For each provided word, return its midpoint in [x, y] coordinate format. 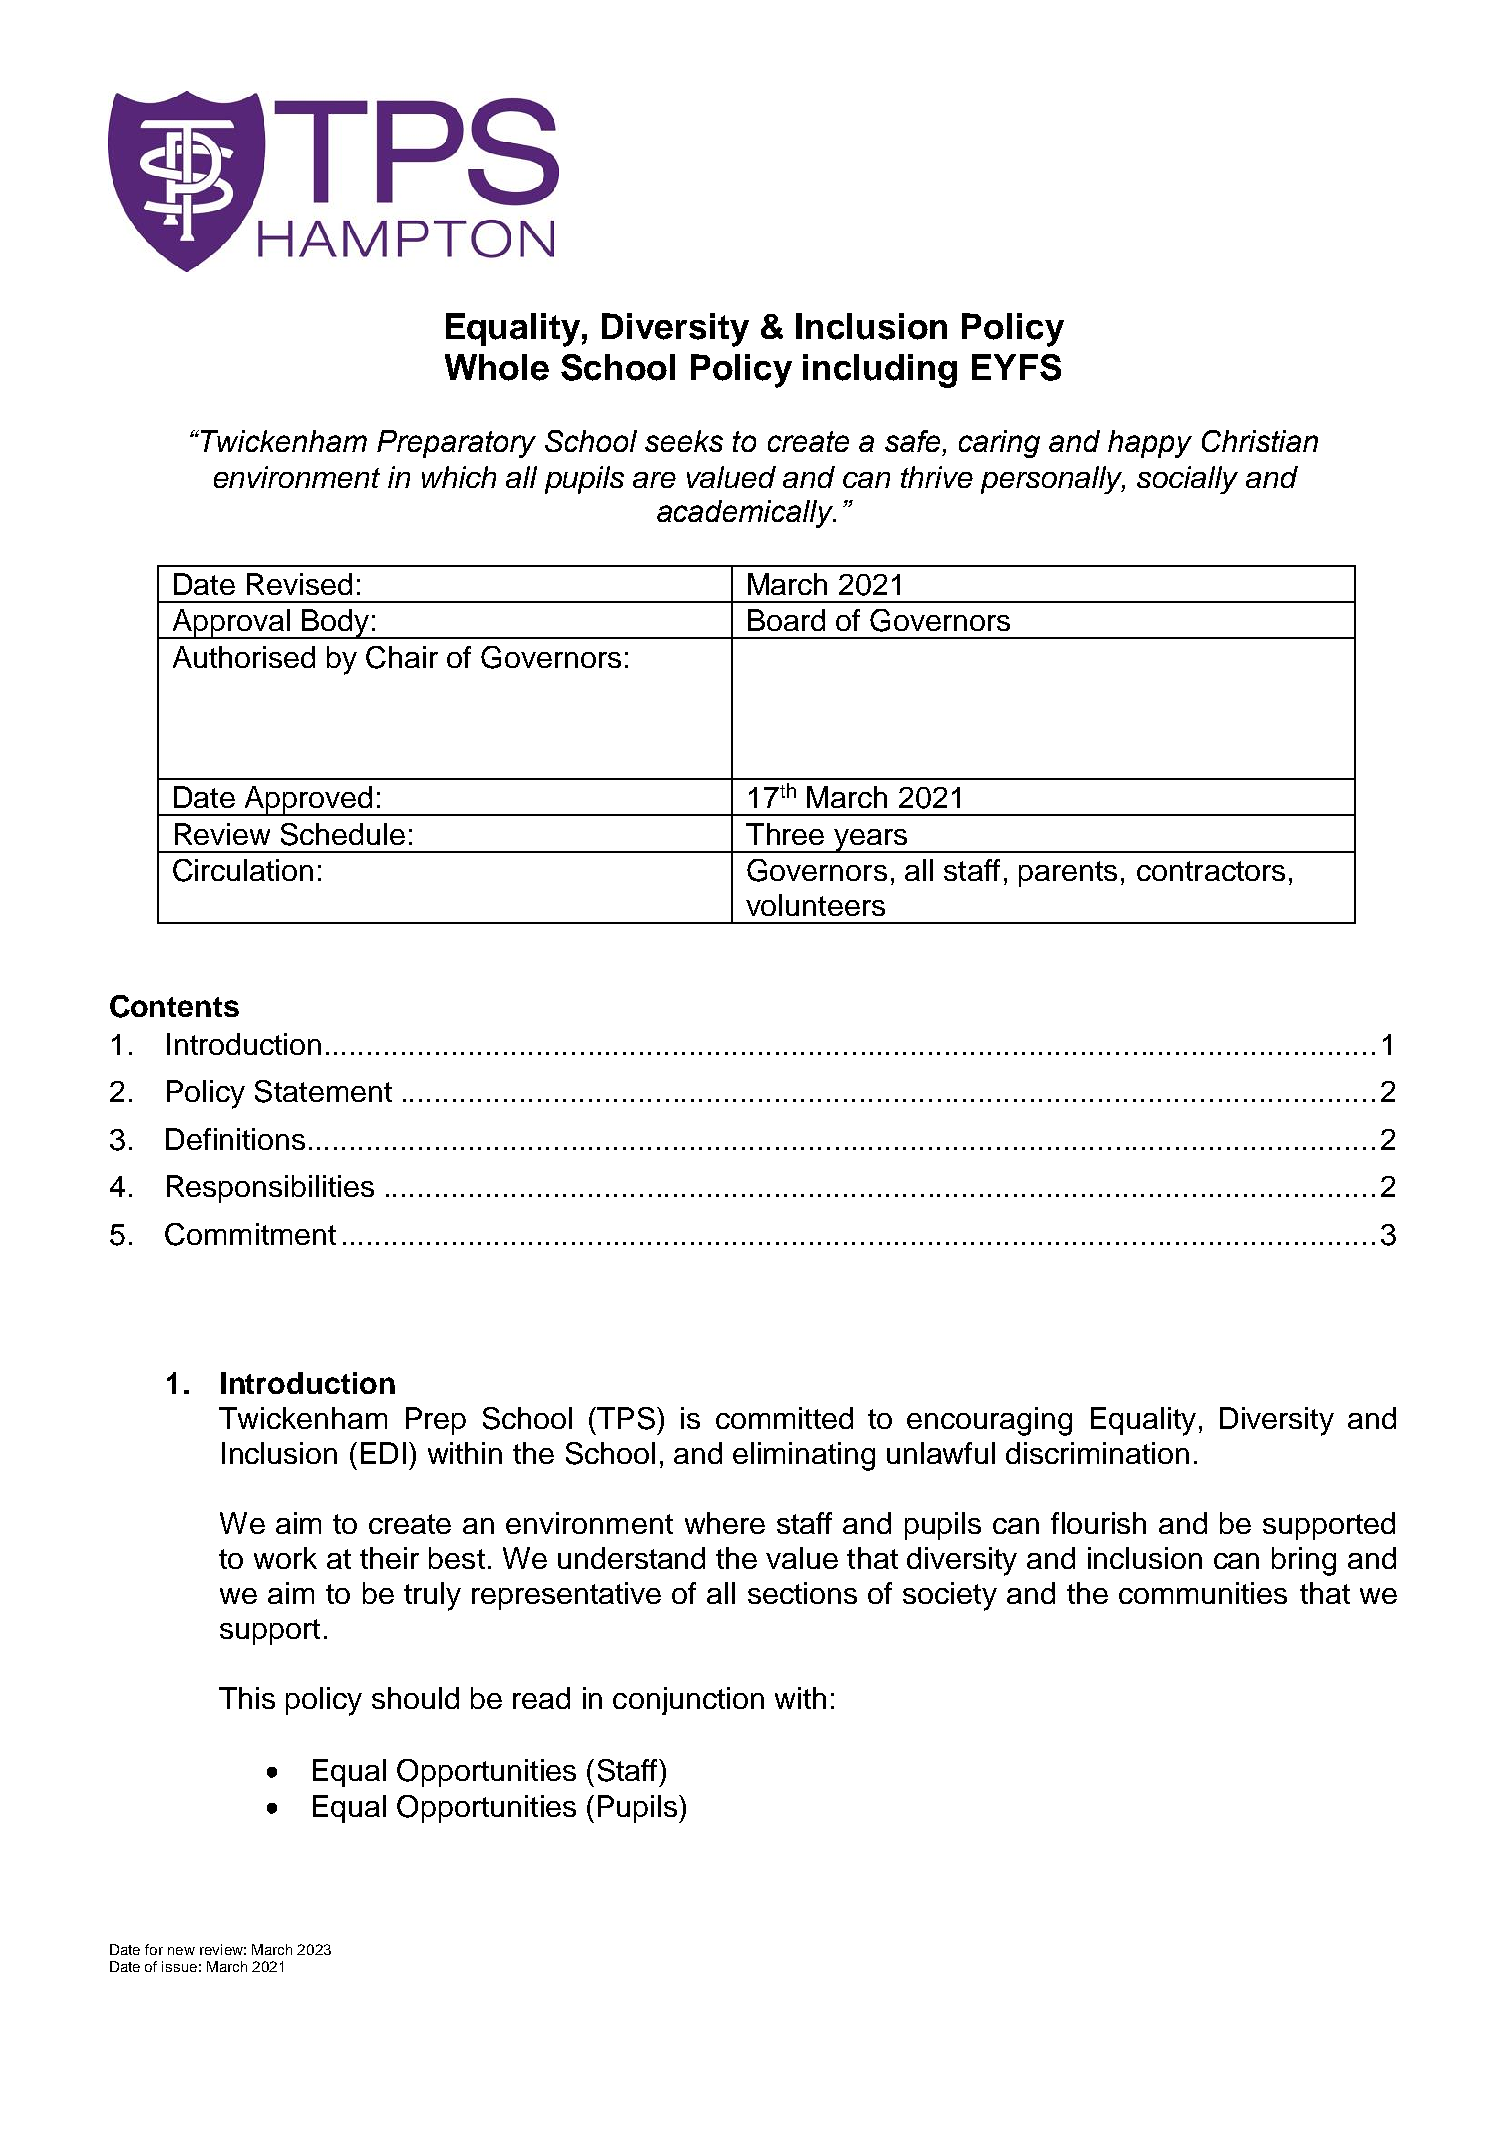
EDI [383, 1453]
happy [1150, 444]
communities [1203, 1593]
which [459, 477]
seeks [684, 441]
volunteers [815, 905]
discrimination [1097, 1453]
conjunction [688, 1701]
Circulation [243, 870]
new [181, 1951]
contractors [1211, 871]
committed [784, 1418]
